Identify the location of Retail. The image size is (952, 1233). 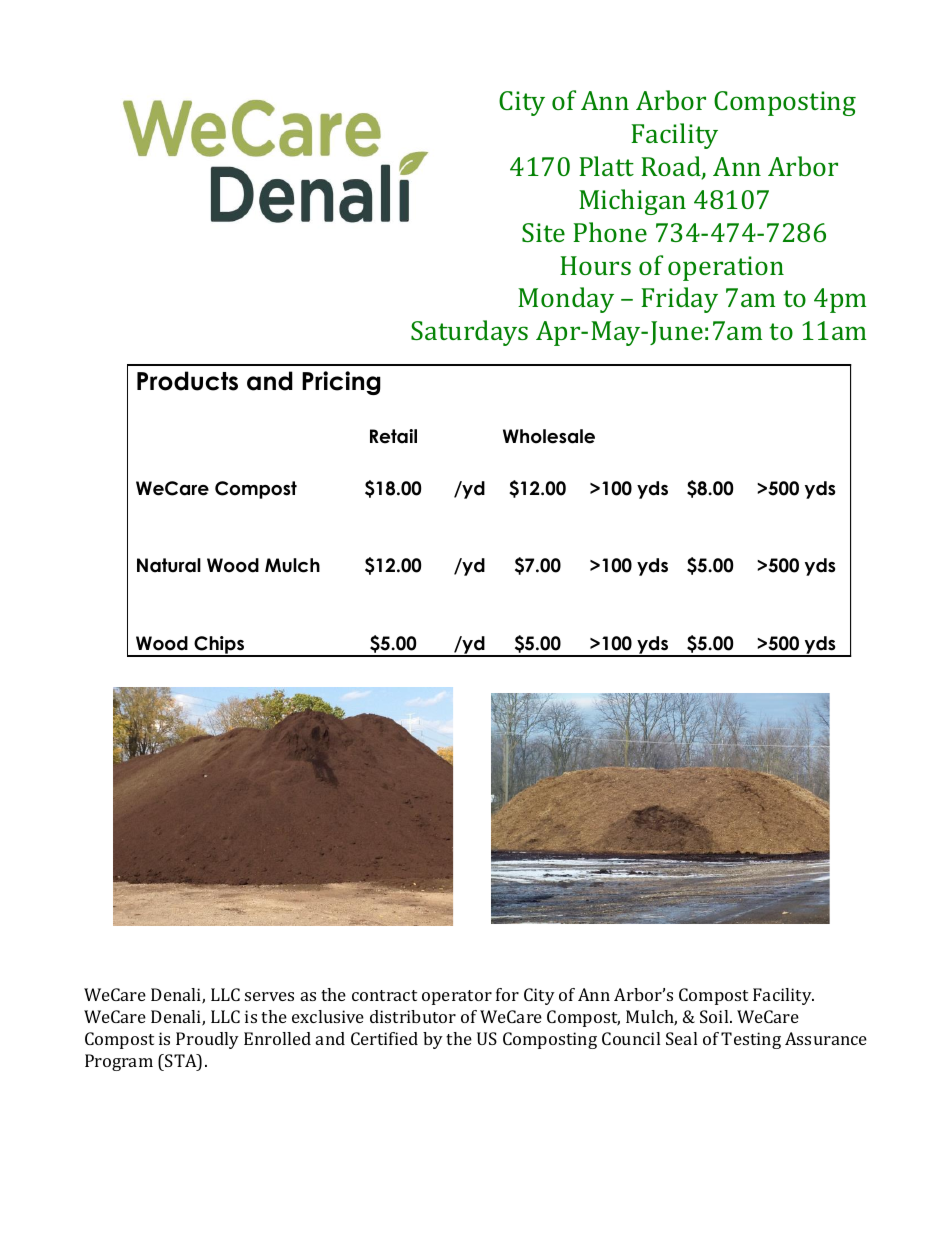
(393, 436).
